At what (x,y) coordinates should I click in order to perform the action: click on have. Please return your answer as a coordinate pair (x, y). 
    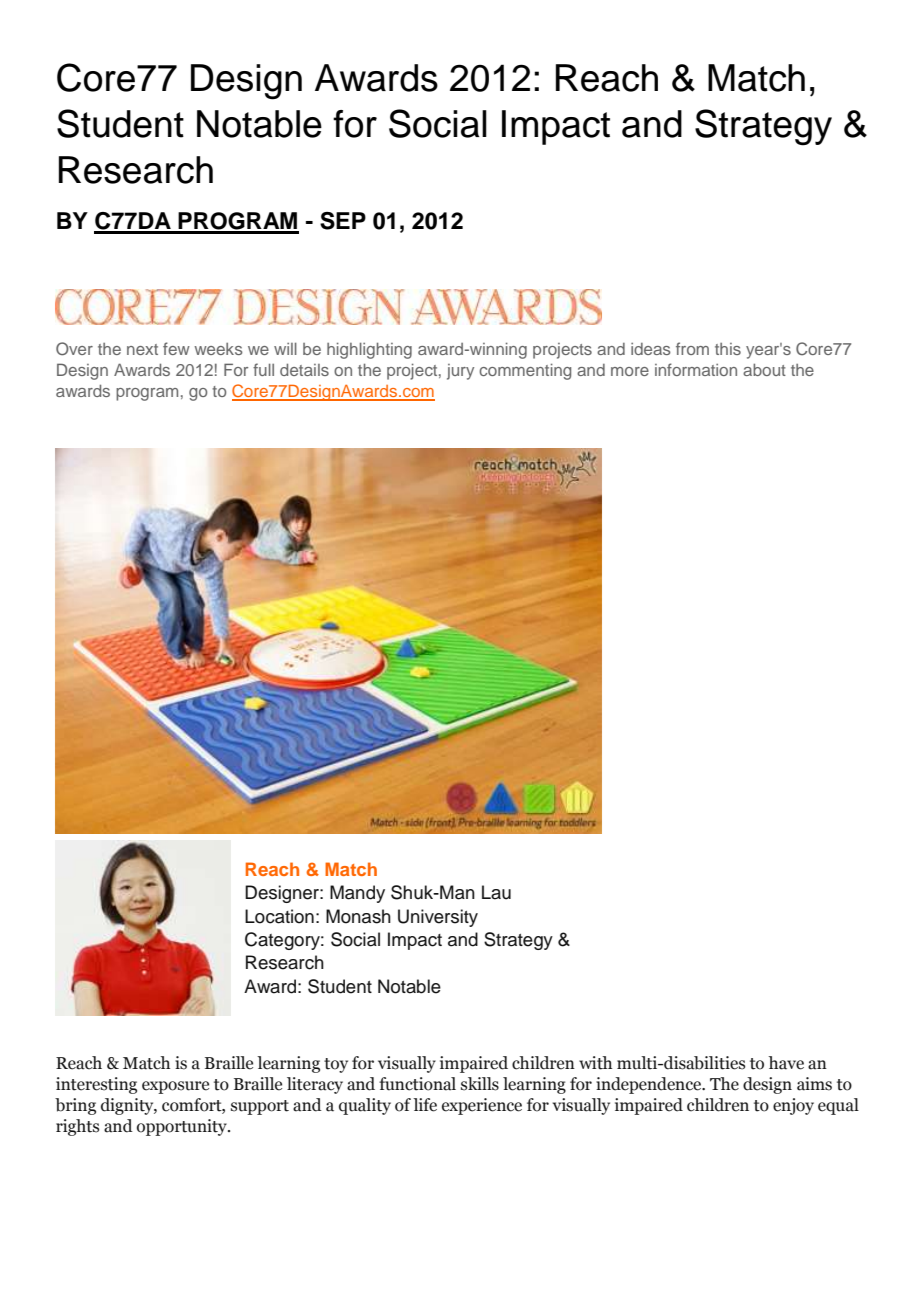
    Looking at the image, I should click on (786, 1063).
